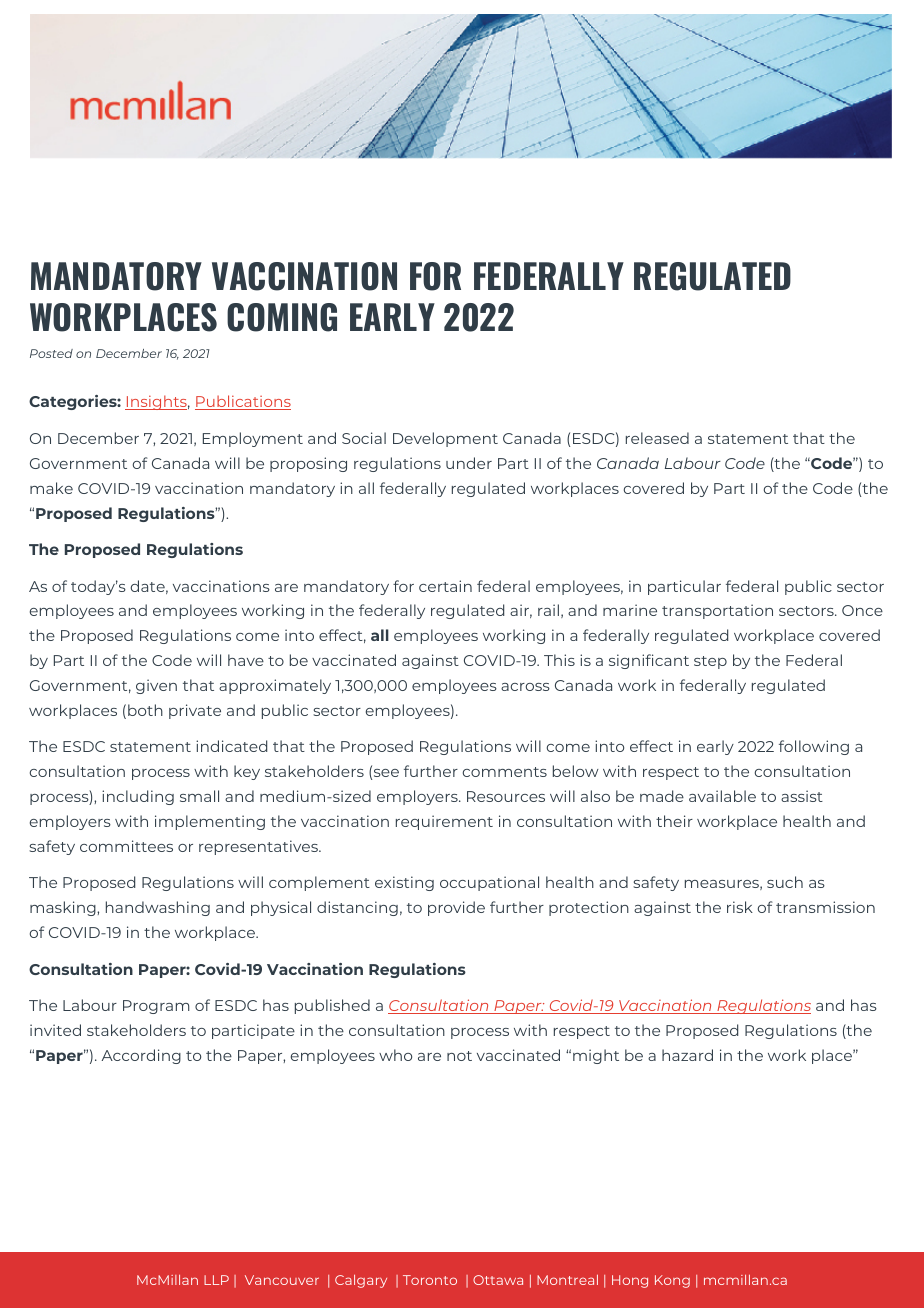 This image has height=1308, width=924. What do you see at coordinates (444, 822) in the image?
I see `requirement` at bounding box center [444, 822].
